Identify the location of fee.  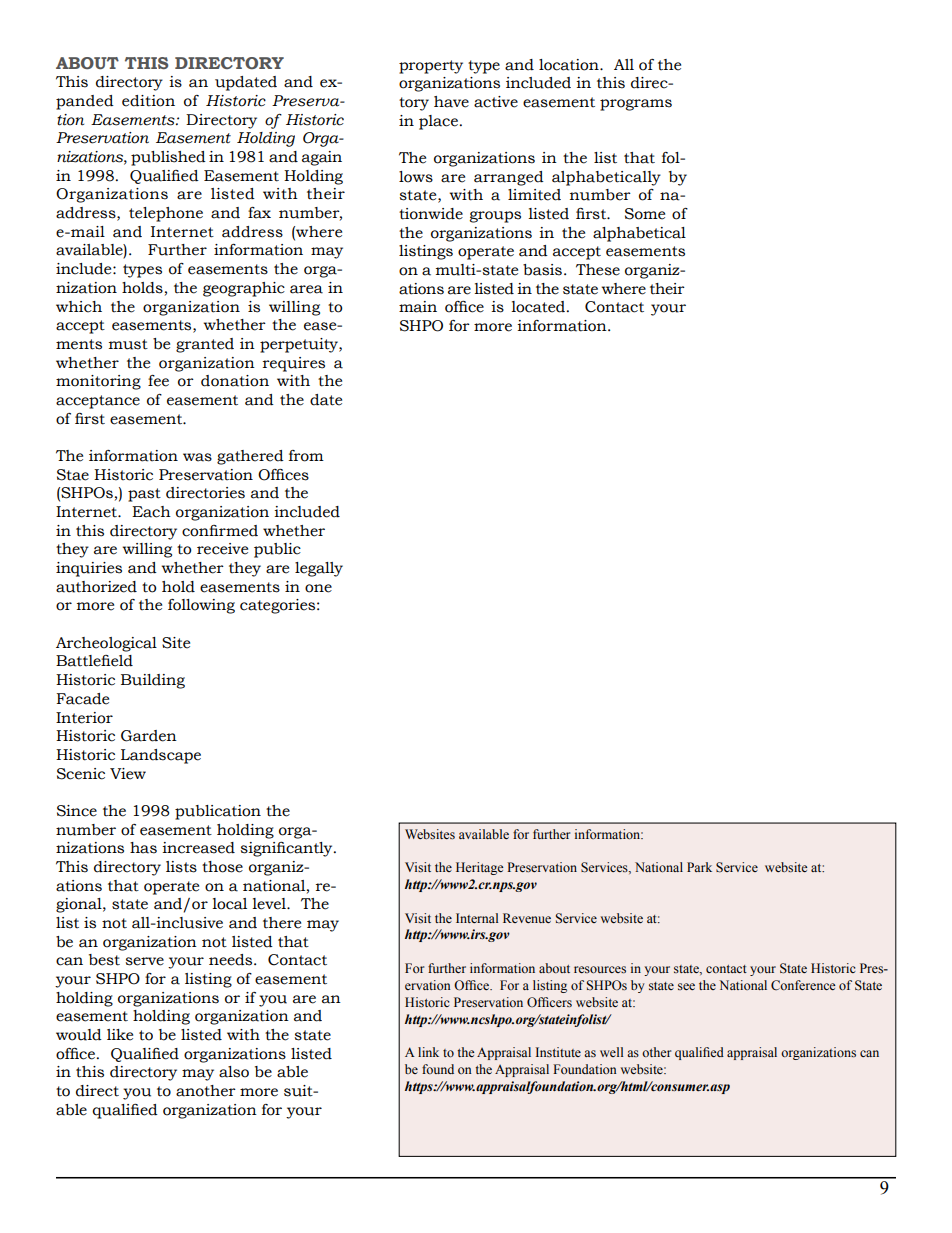
(158, 381).
